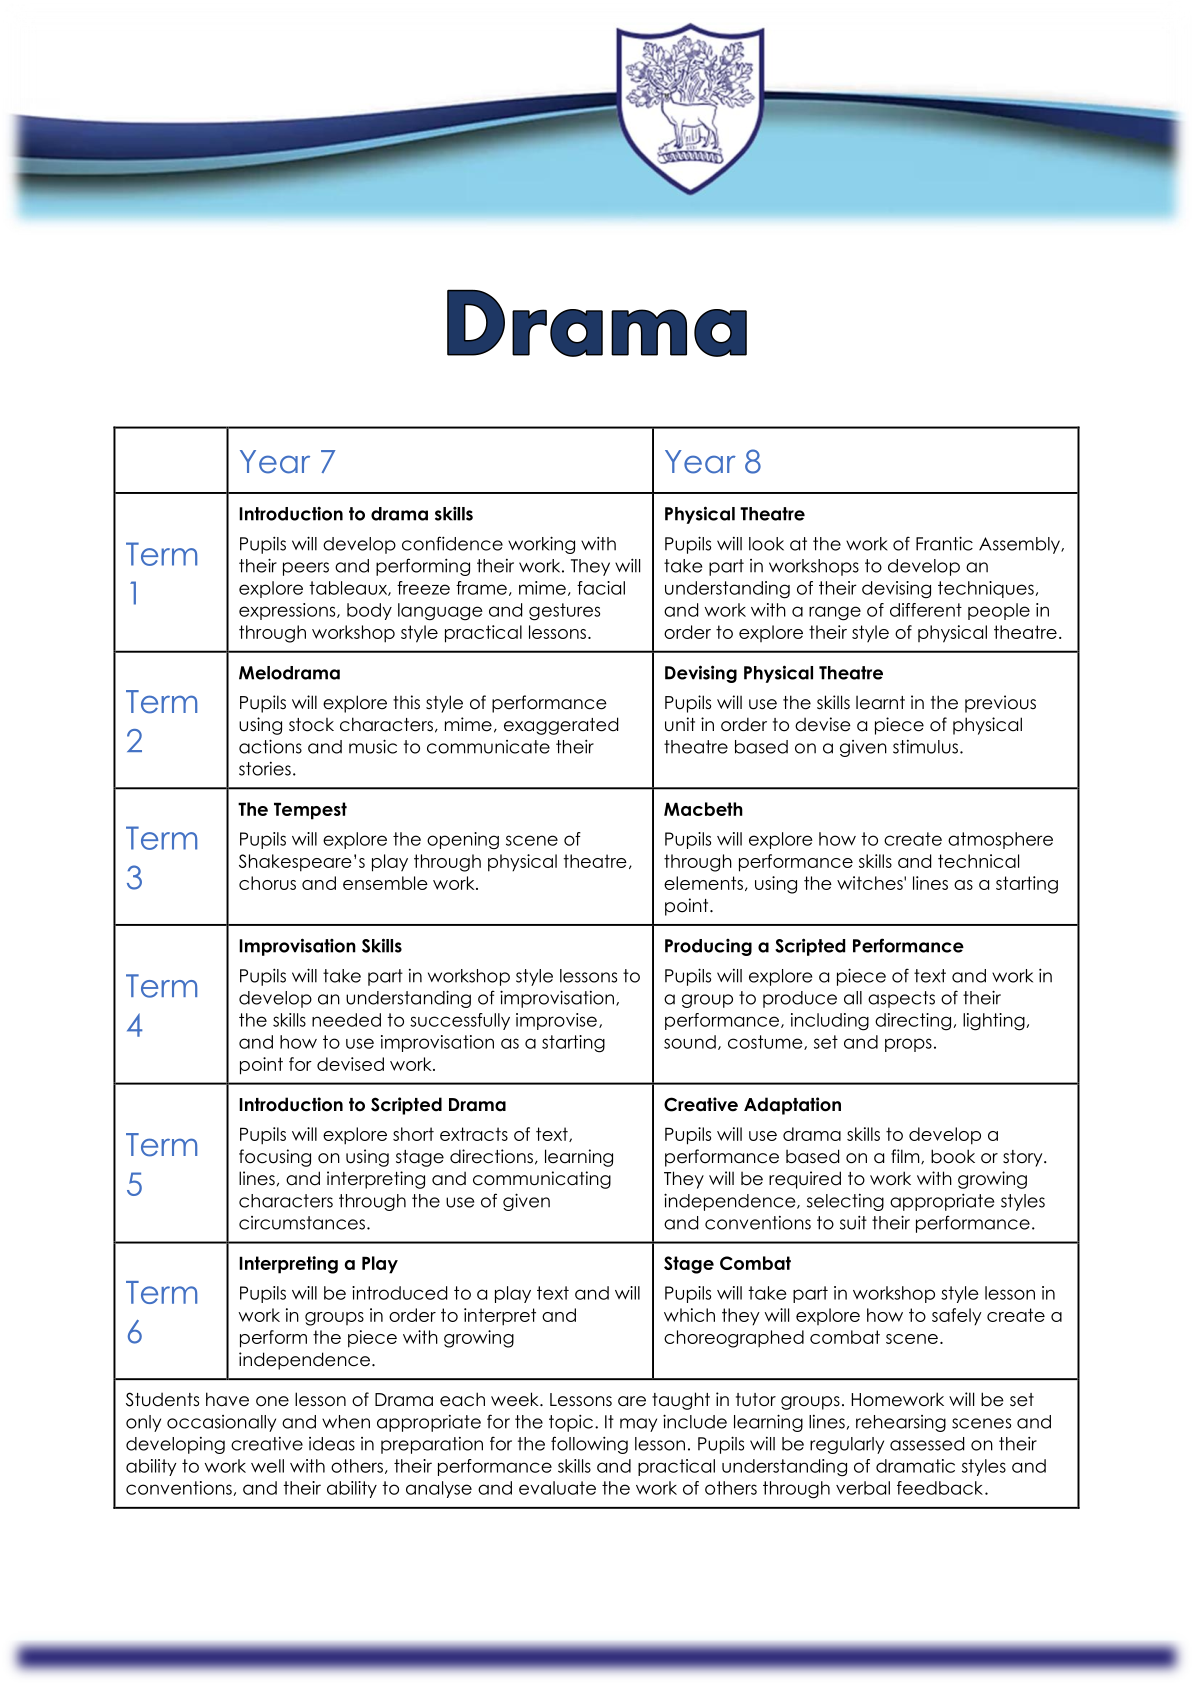  I want to click on safely, so click(957, 1317).
